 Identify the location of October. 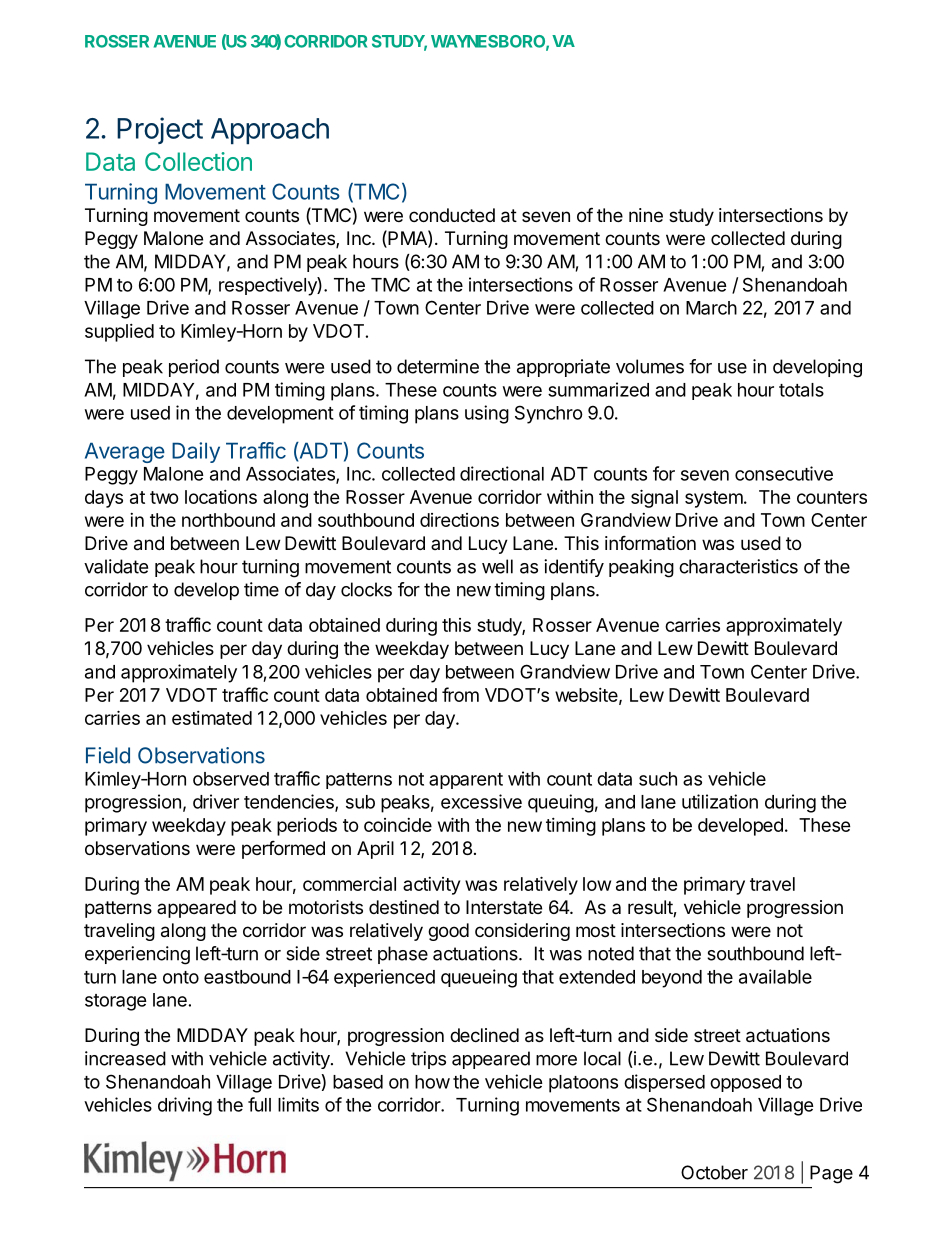
(714, 1172).
